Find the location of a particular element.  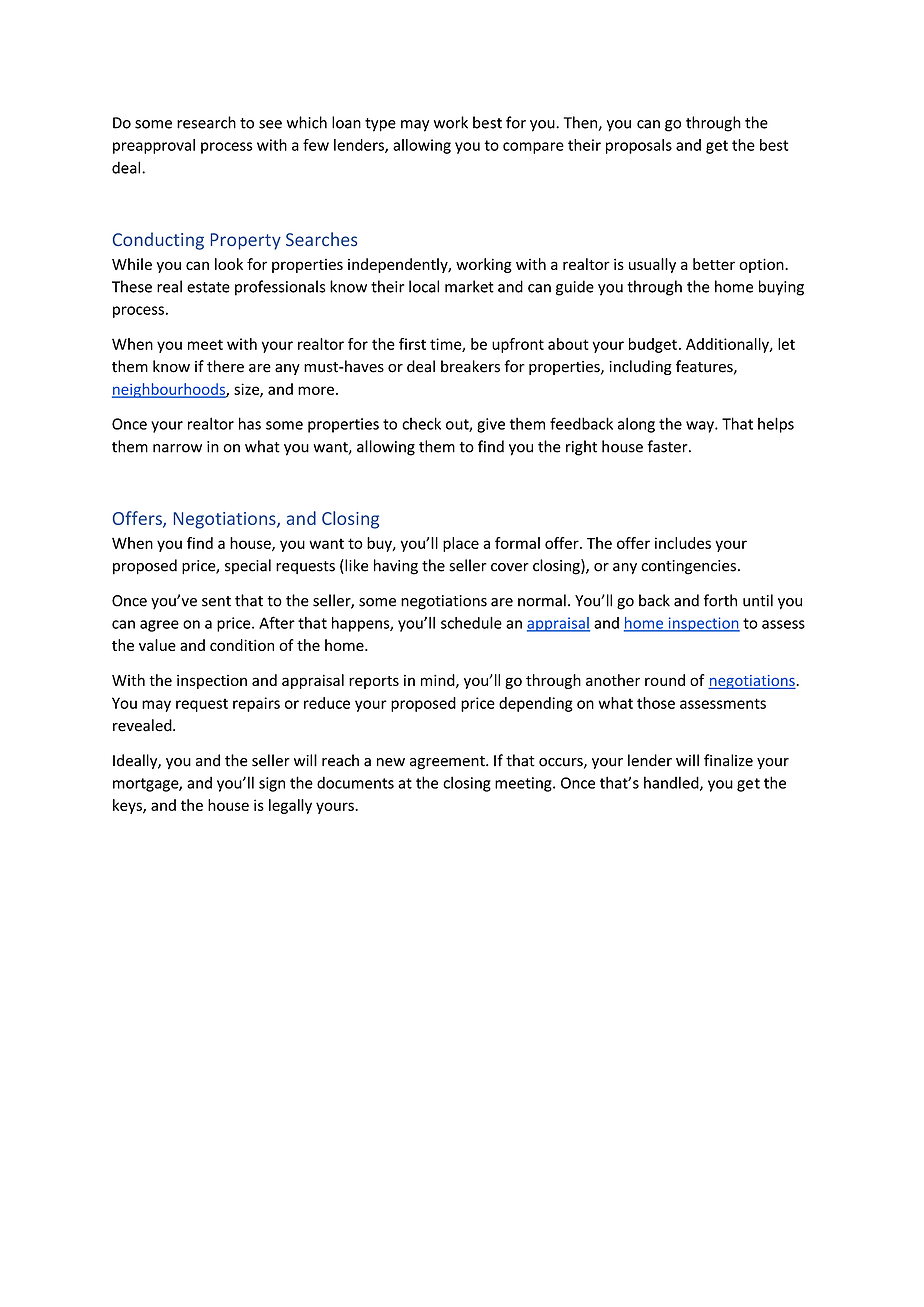

research is located at coordinates (206, 122).
